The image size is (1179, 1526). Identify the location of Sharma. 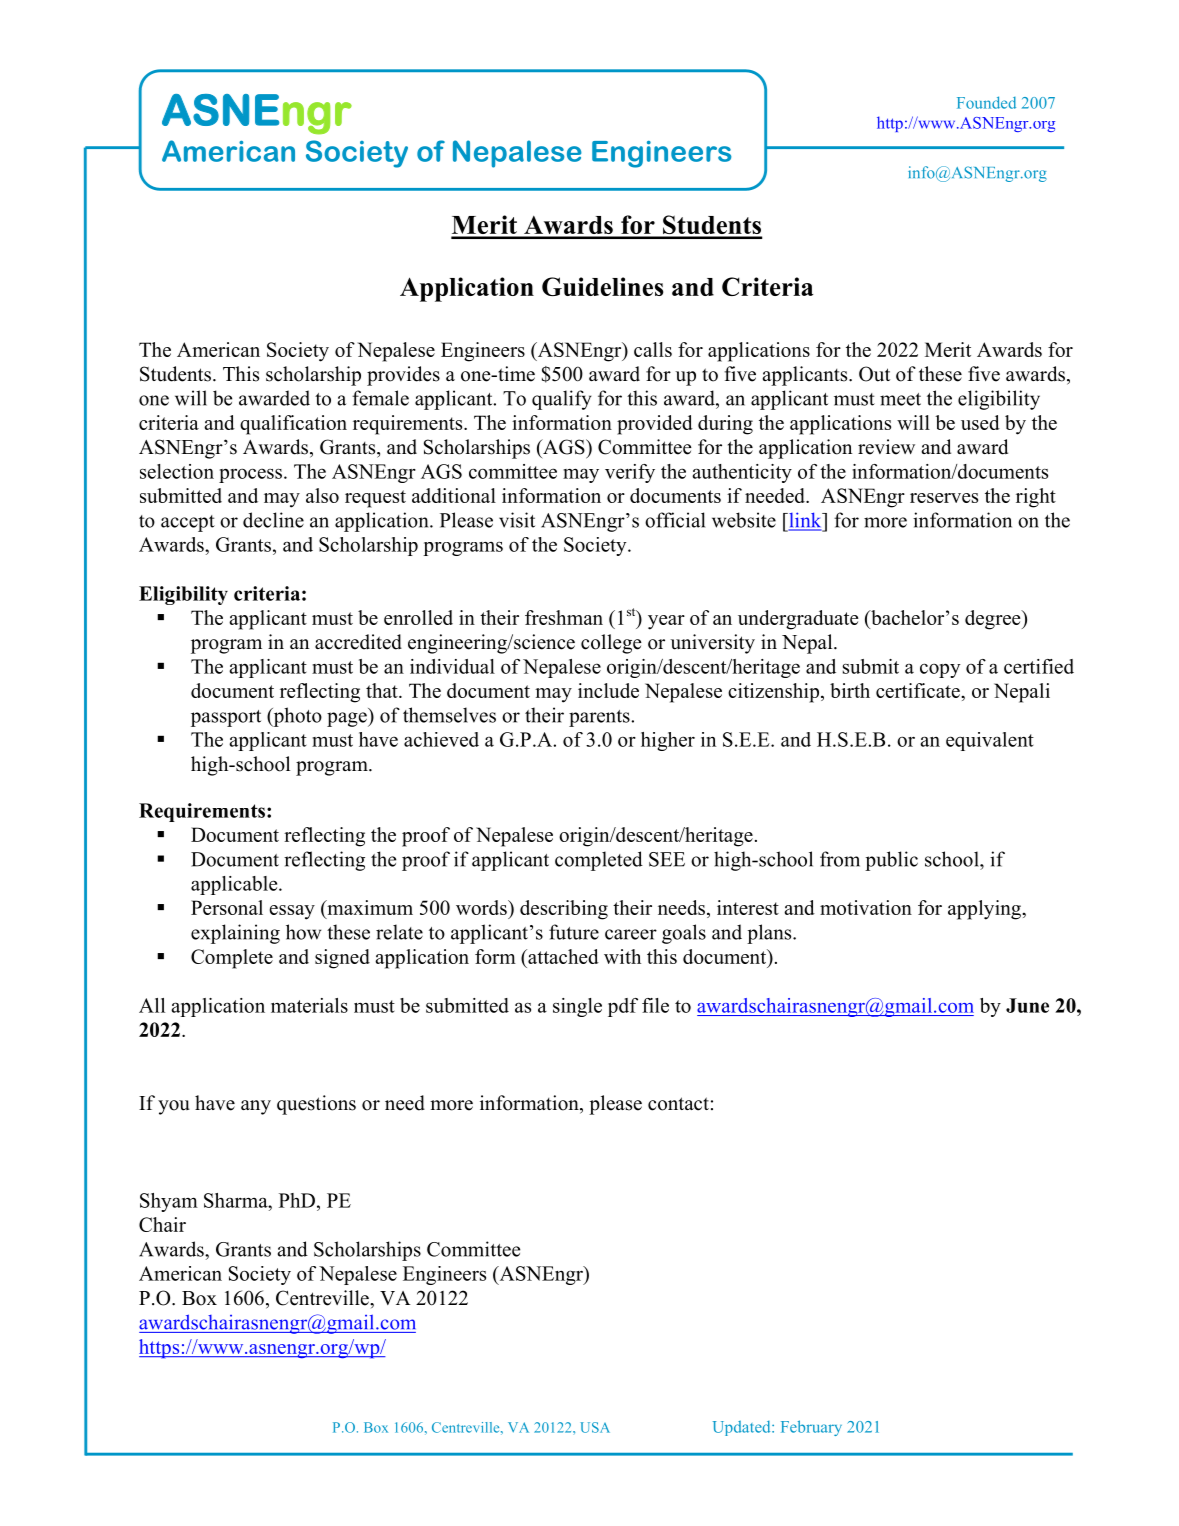
(237, 1200).
